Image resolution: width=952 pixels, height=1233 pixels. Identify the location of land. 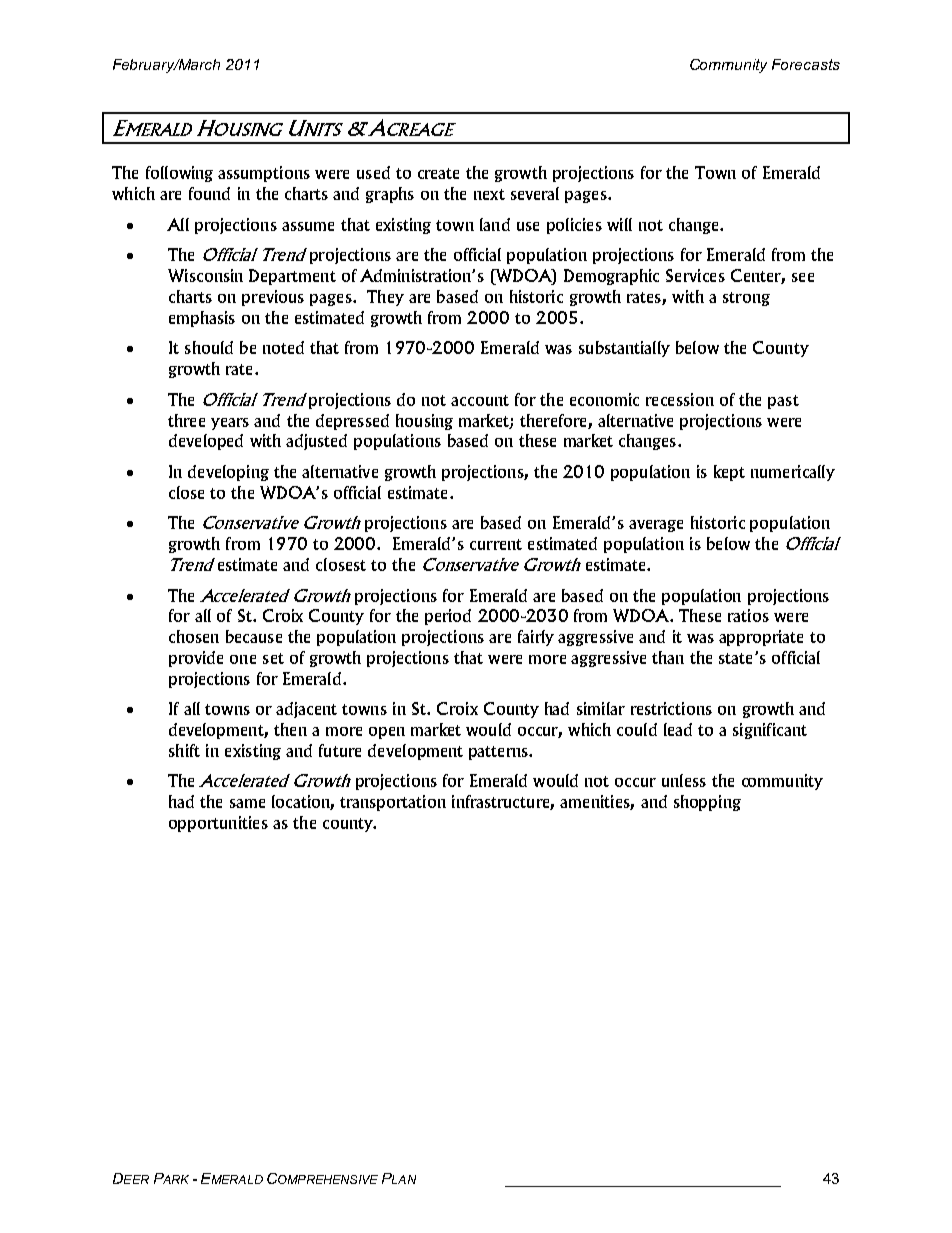
(495, 224).
